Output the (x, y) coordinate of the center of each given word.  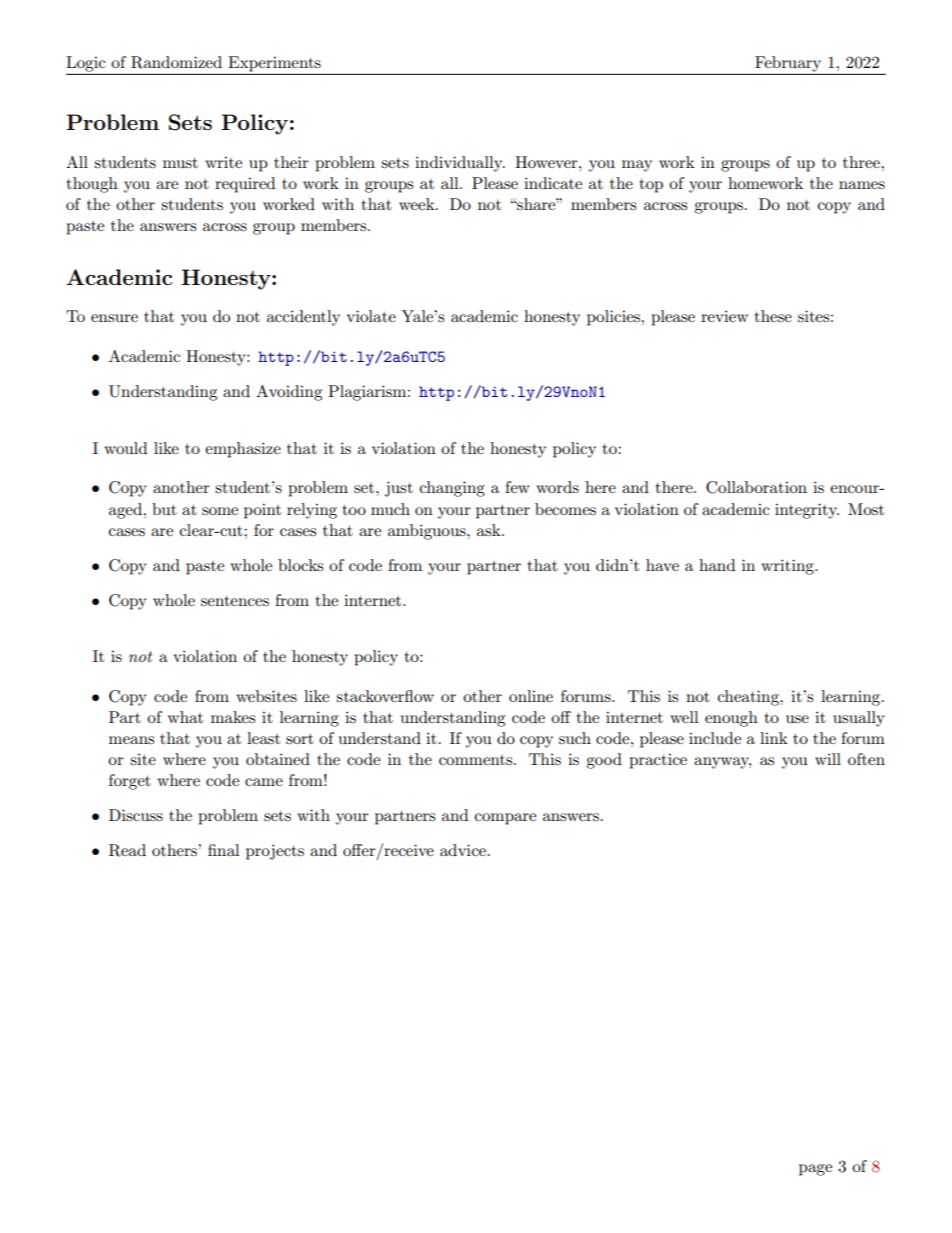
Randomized (176, 62)
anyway (722, 763)
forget (130, 782)
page (815, 1170)
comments (477, 760)
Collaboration (756, 487)
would (125, 448)
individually (460, 164)
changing (452, 489)
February (788, 64)
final (224, 850)
